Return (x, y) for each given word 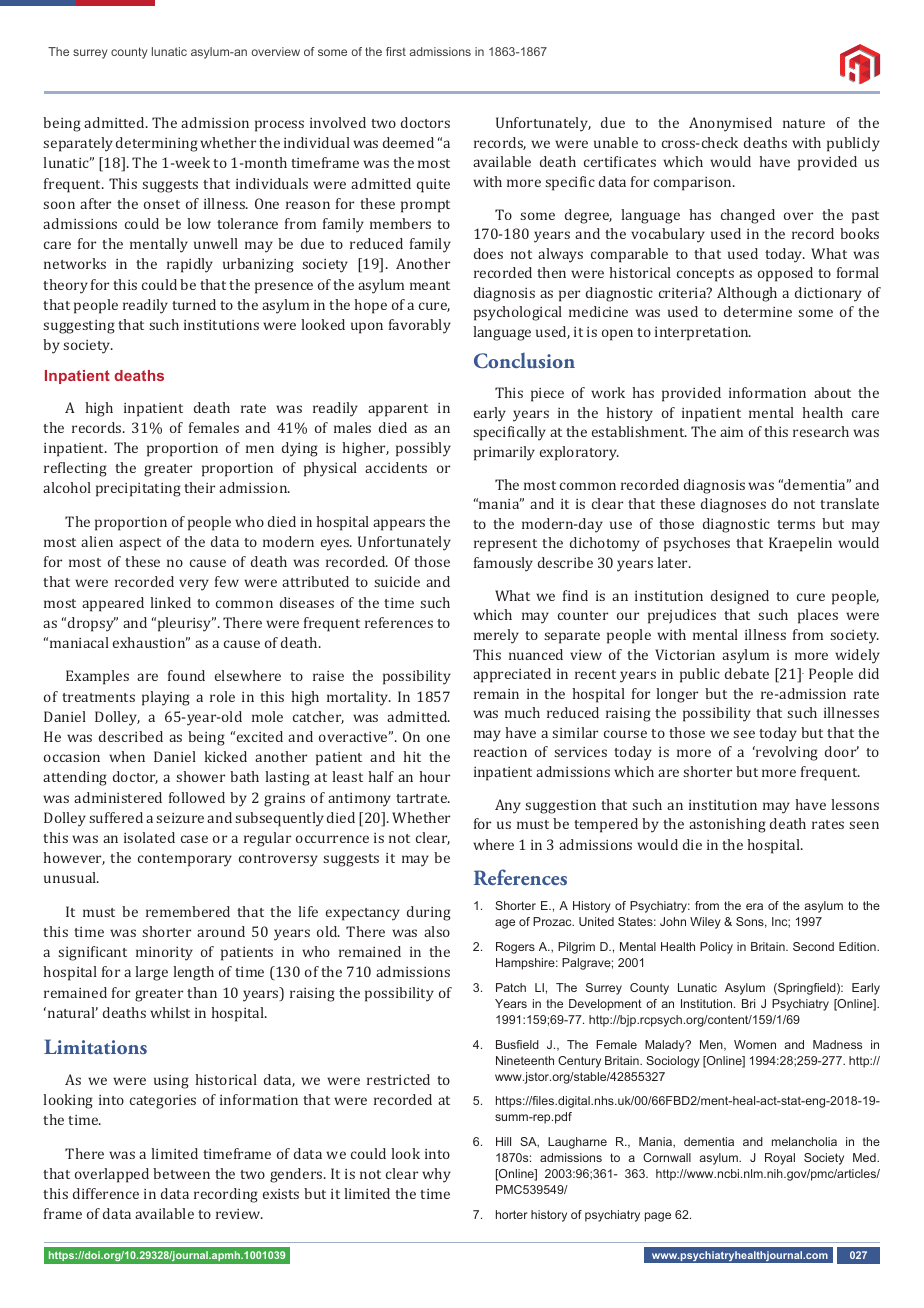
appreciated (512, 675)
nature (804, 123)
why (436, 1175)
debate (747, 673)
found (186, 675)
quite (433, 186)
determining (157, 144)
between (181, 1173)
